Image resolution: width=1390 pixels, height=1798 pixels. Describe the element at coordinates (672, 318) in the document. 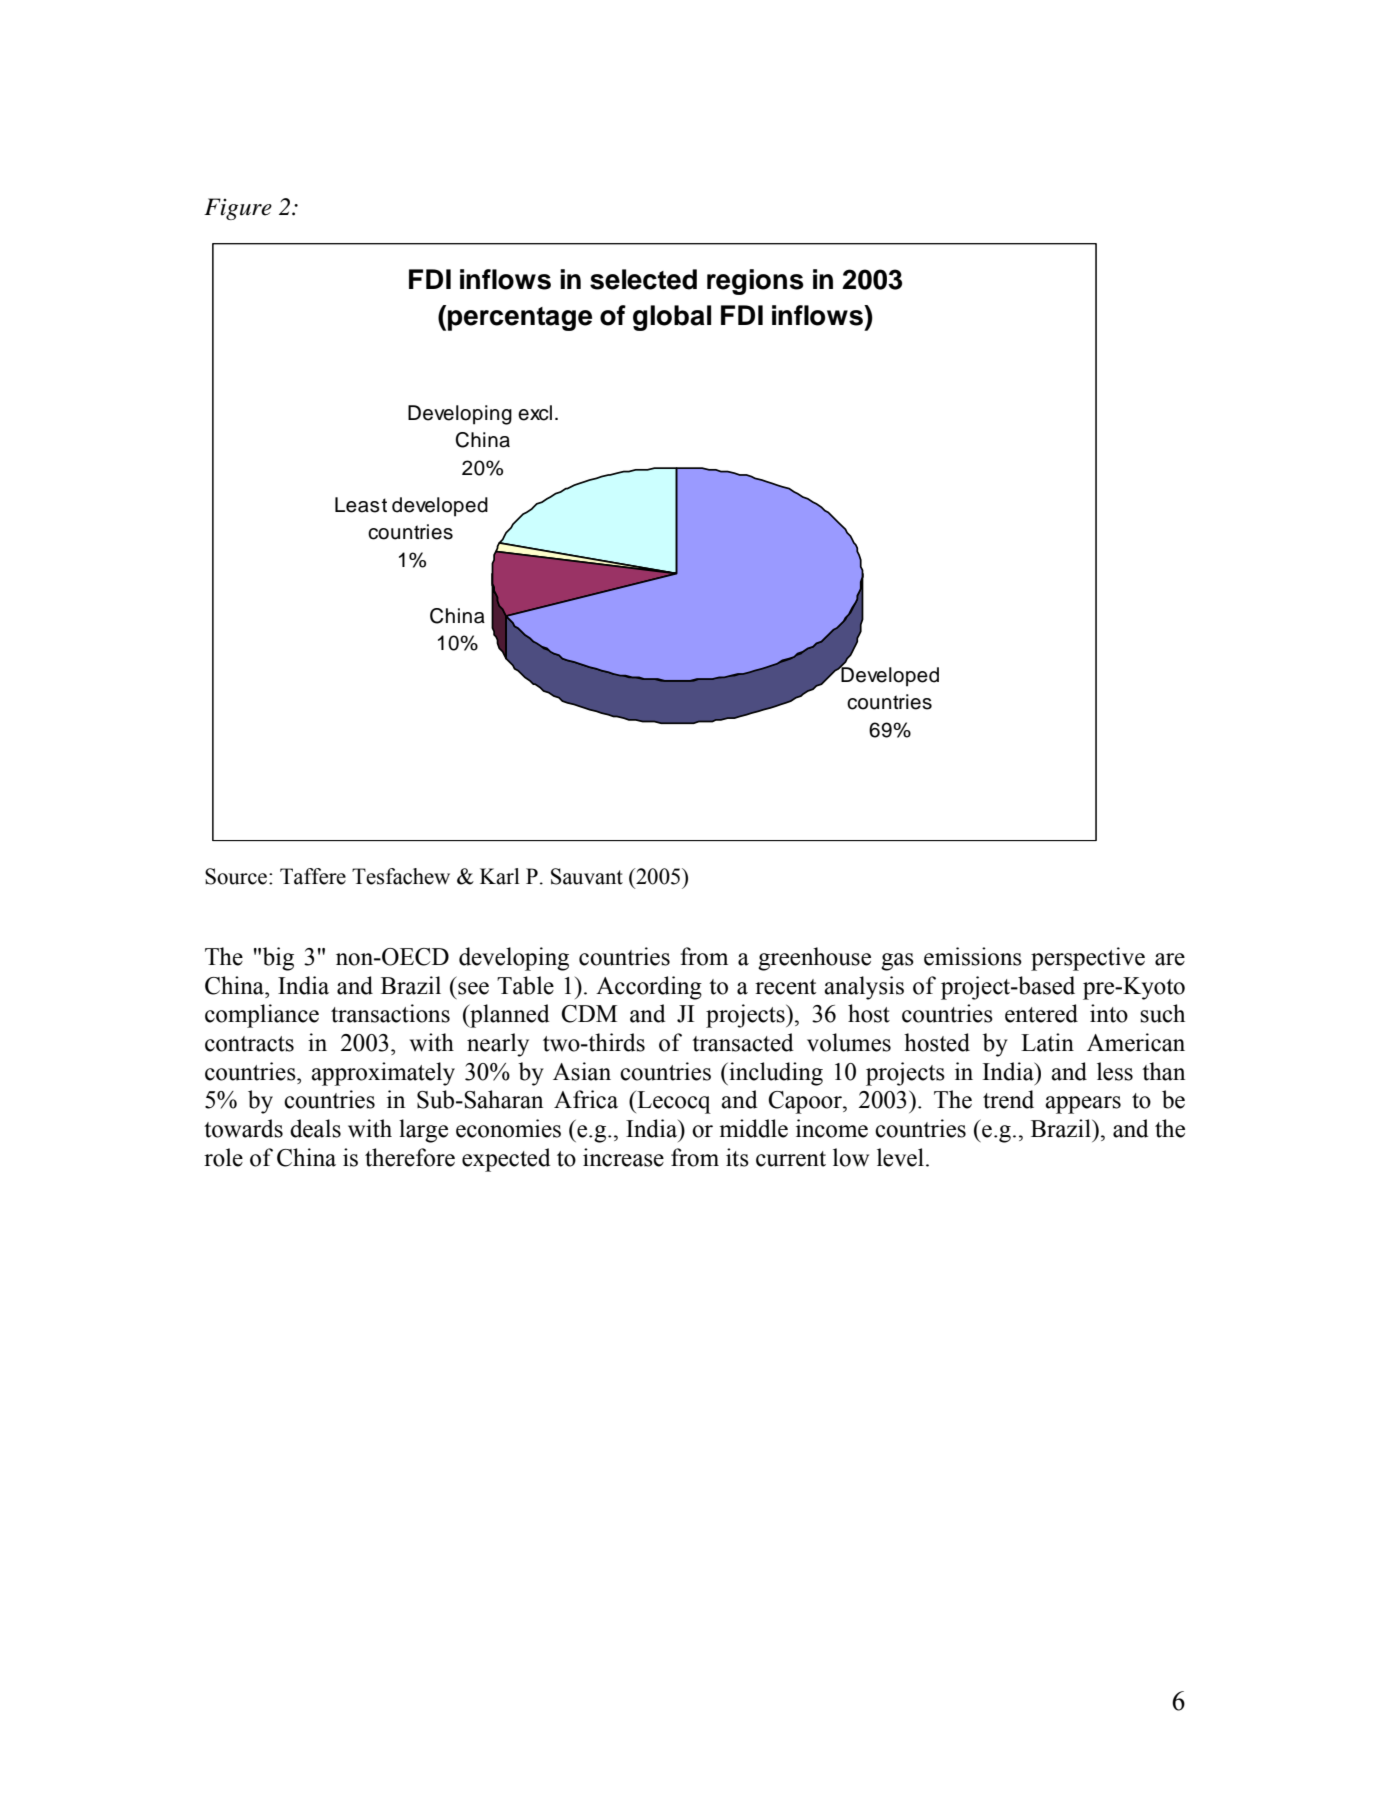

I see `global` at that location.
